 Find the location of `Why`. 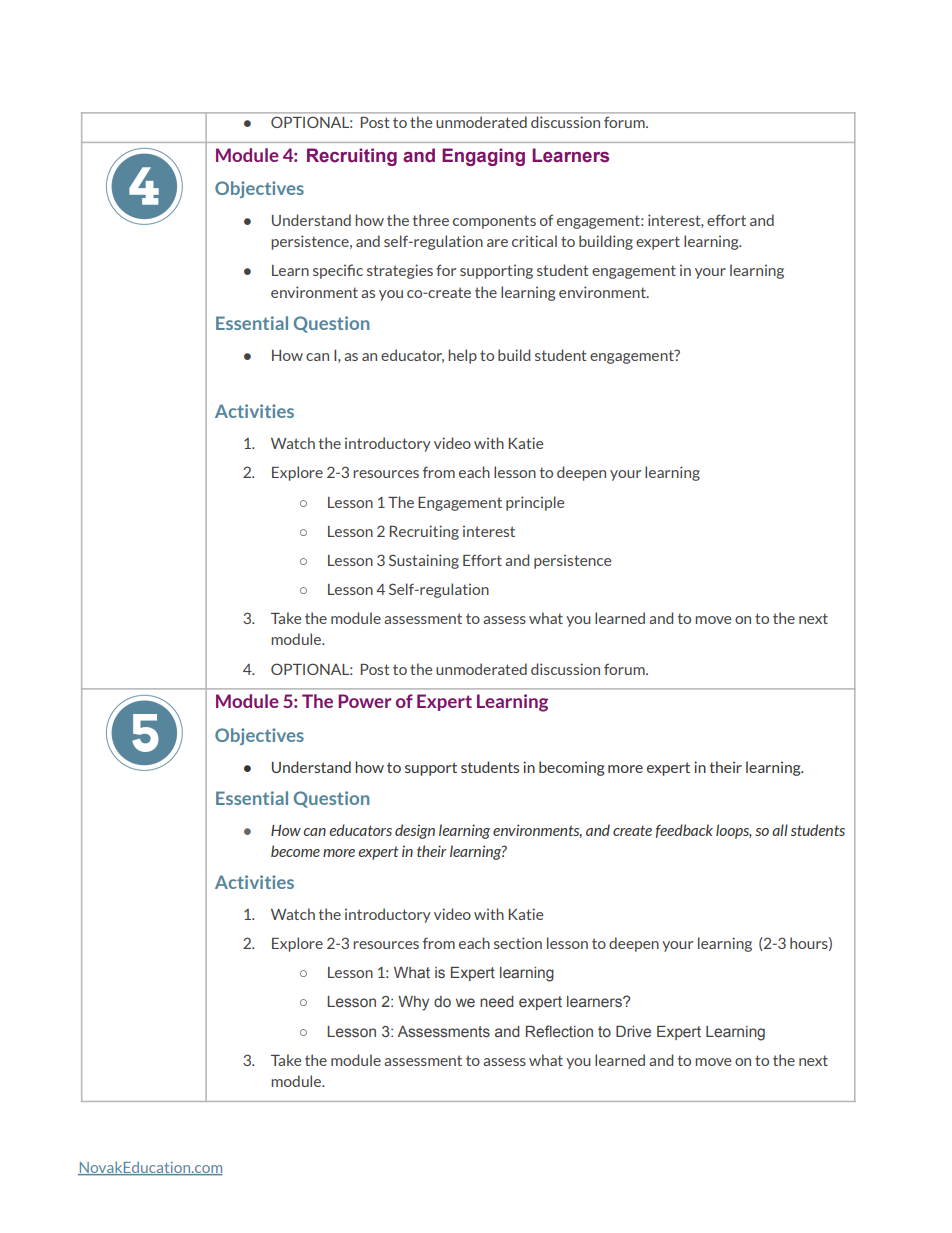

Why is located at coordinates (413, 1003).
